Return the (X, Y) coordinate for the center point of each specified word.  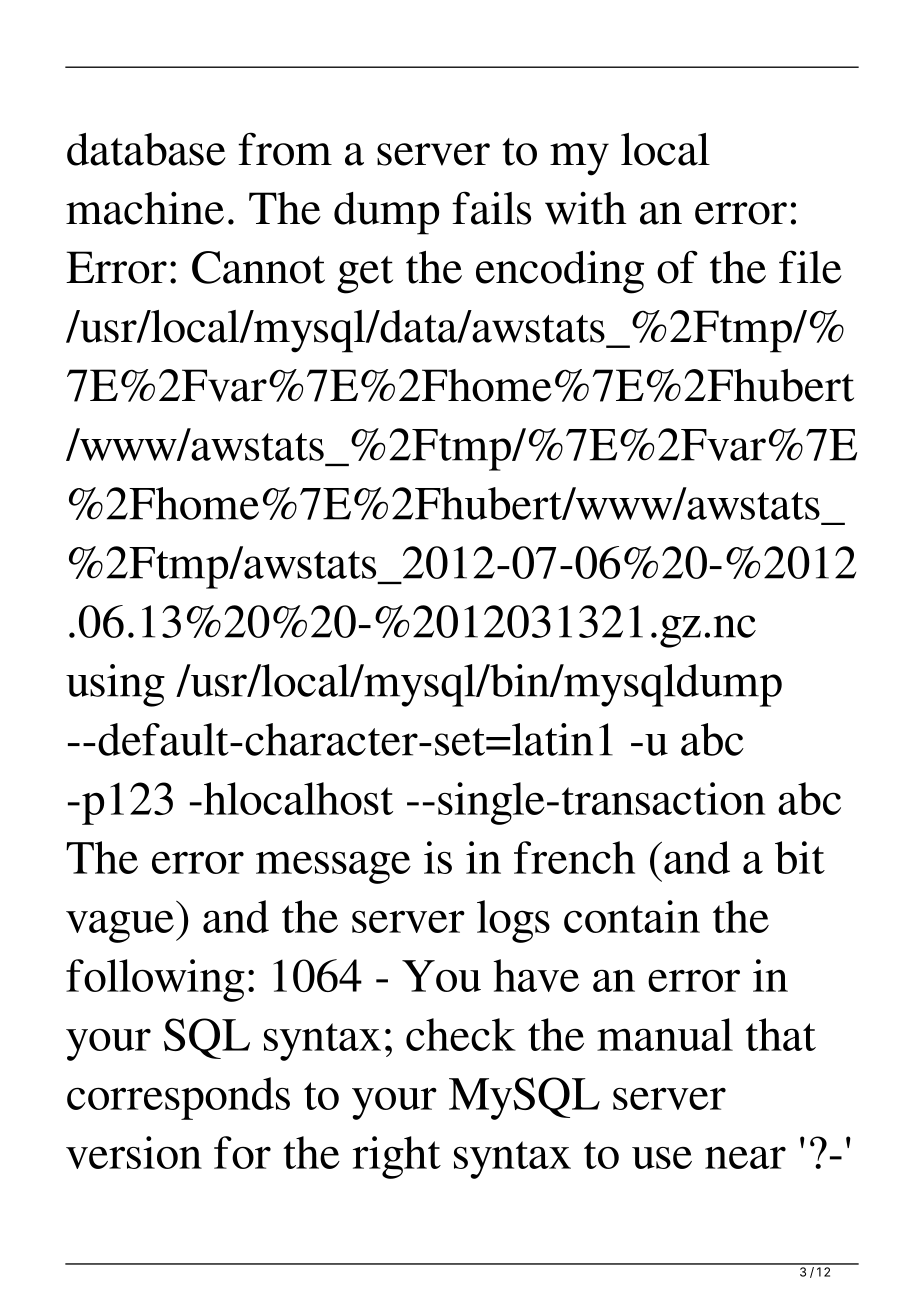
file (810, 267)
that (781, 1034)
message (333, 867)
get (365, 275)
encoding (560, 272)
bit (800, 857)
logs (513, 921)
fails (491, 208)
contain (632, 916)
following (155, 980)
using (115, 685)
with (586, 208)
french (574, 857)
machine (145, 208)
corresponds (178, 1098)
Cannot (258, 267)
